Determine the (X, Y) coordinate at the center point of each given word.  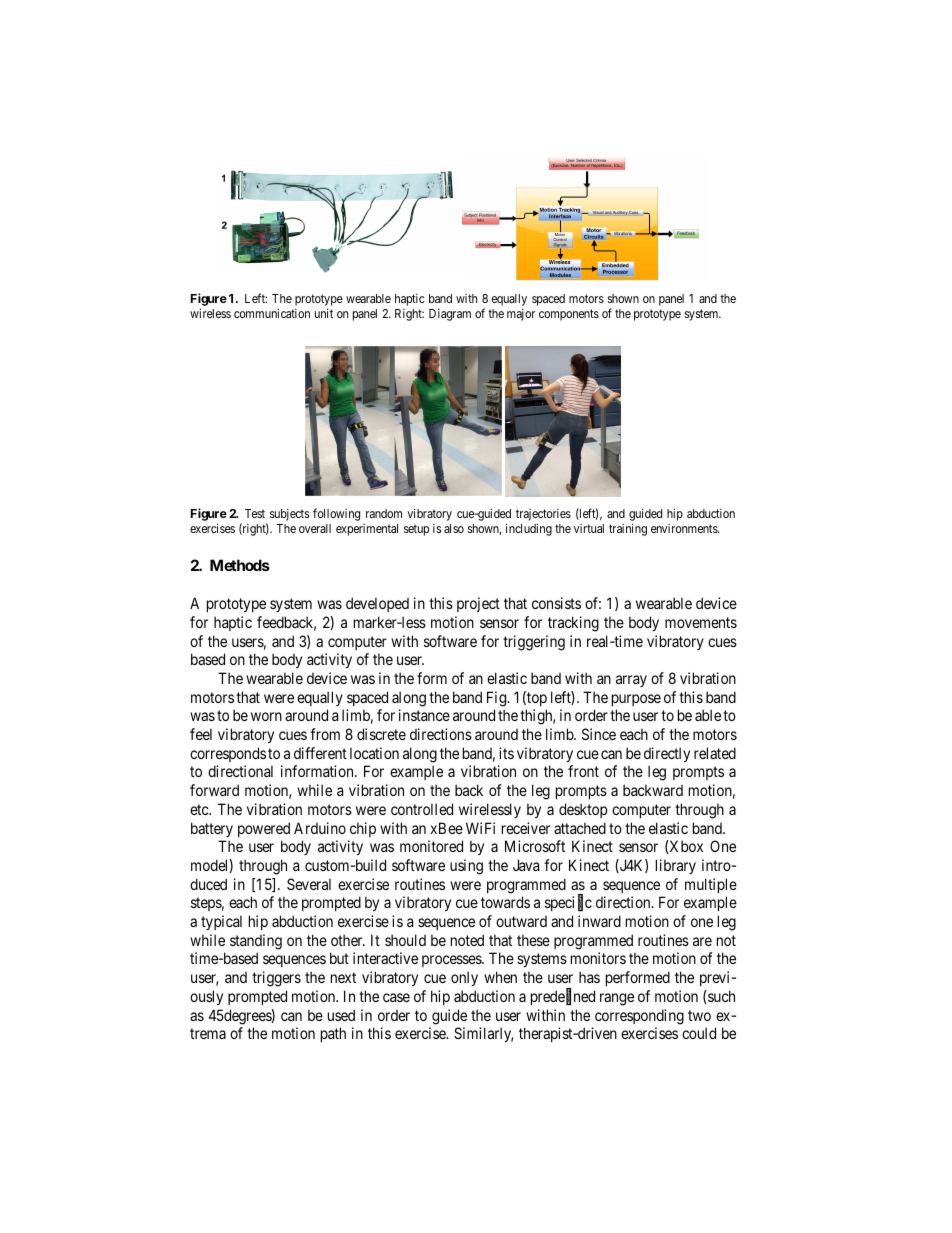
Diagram (450, 315)
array (631, 681)
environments (685, 528)
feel (201, 734)
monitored (431, 846)
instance (424, 715)
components (569, 315)
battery (212, 829)
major (521, 315)
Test (255, 513)
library (676, 866)
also (454, 528)
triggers (276, 979)
